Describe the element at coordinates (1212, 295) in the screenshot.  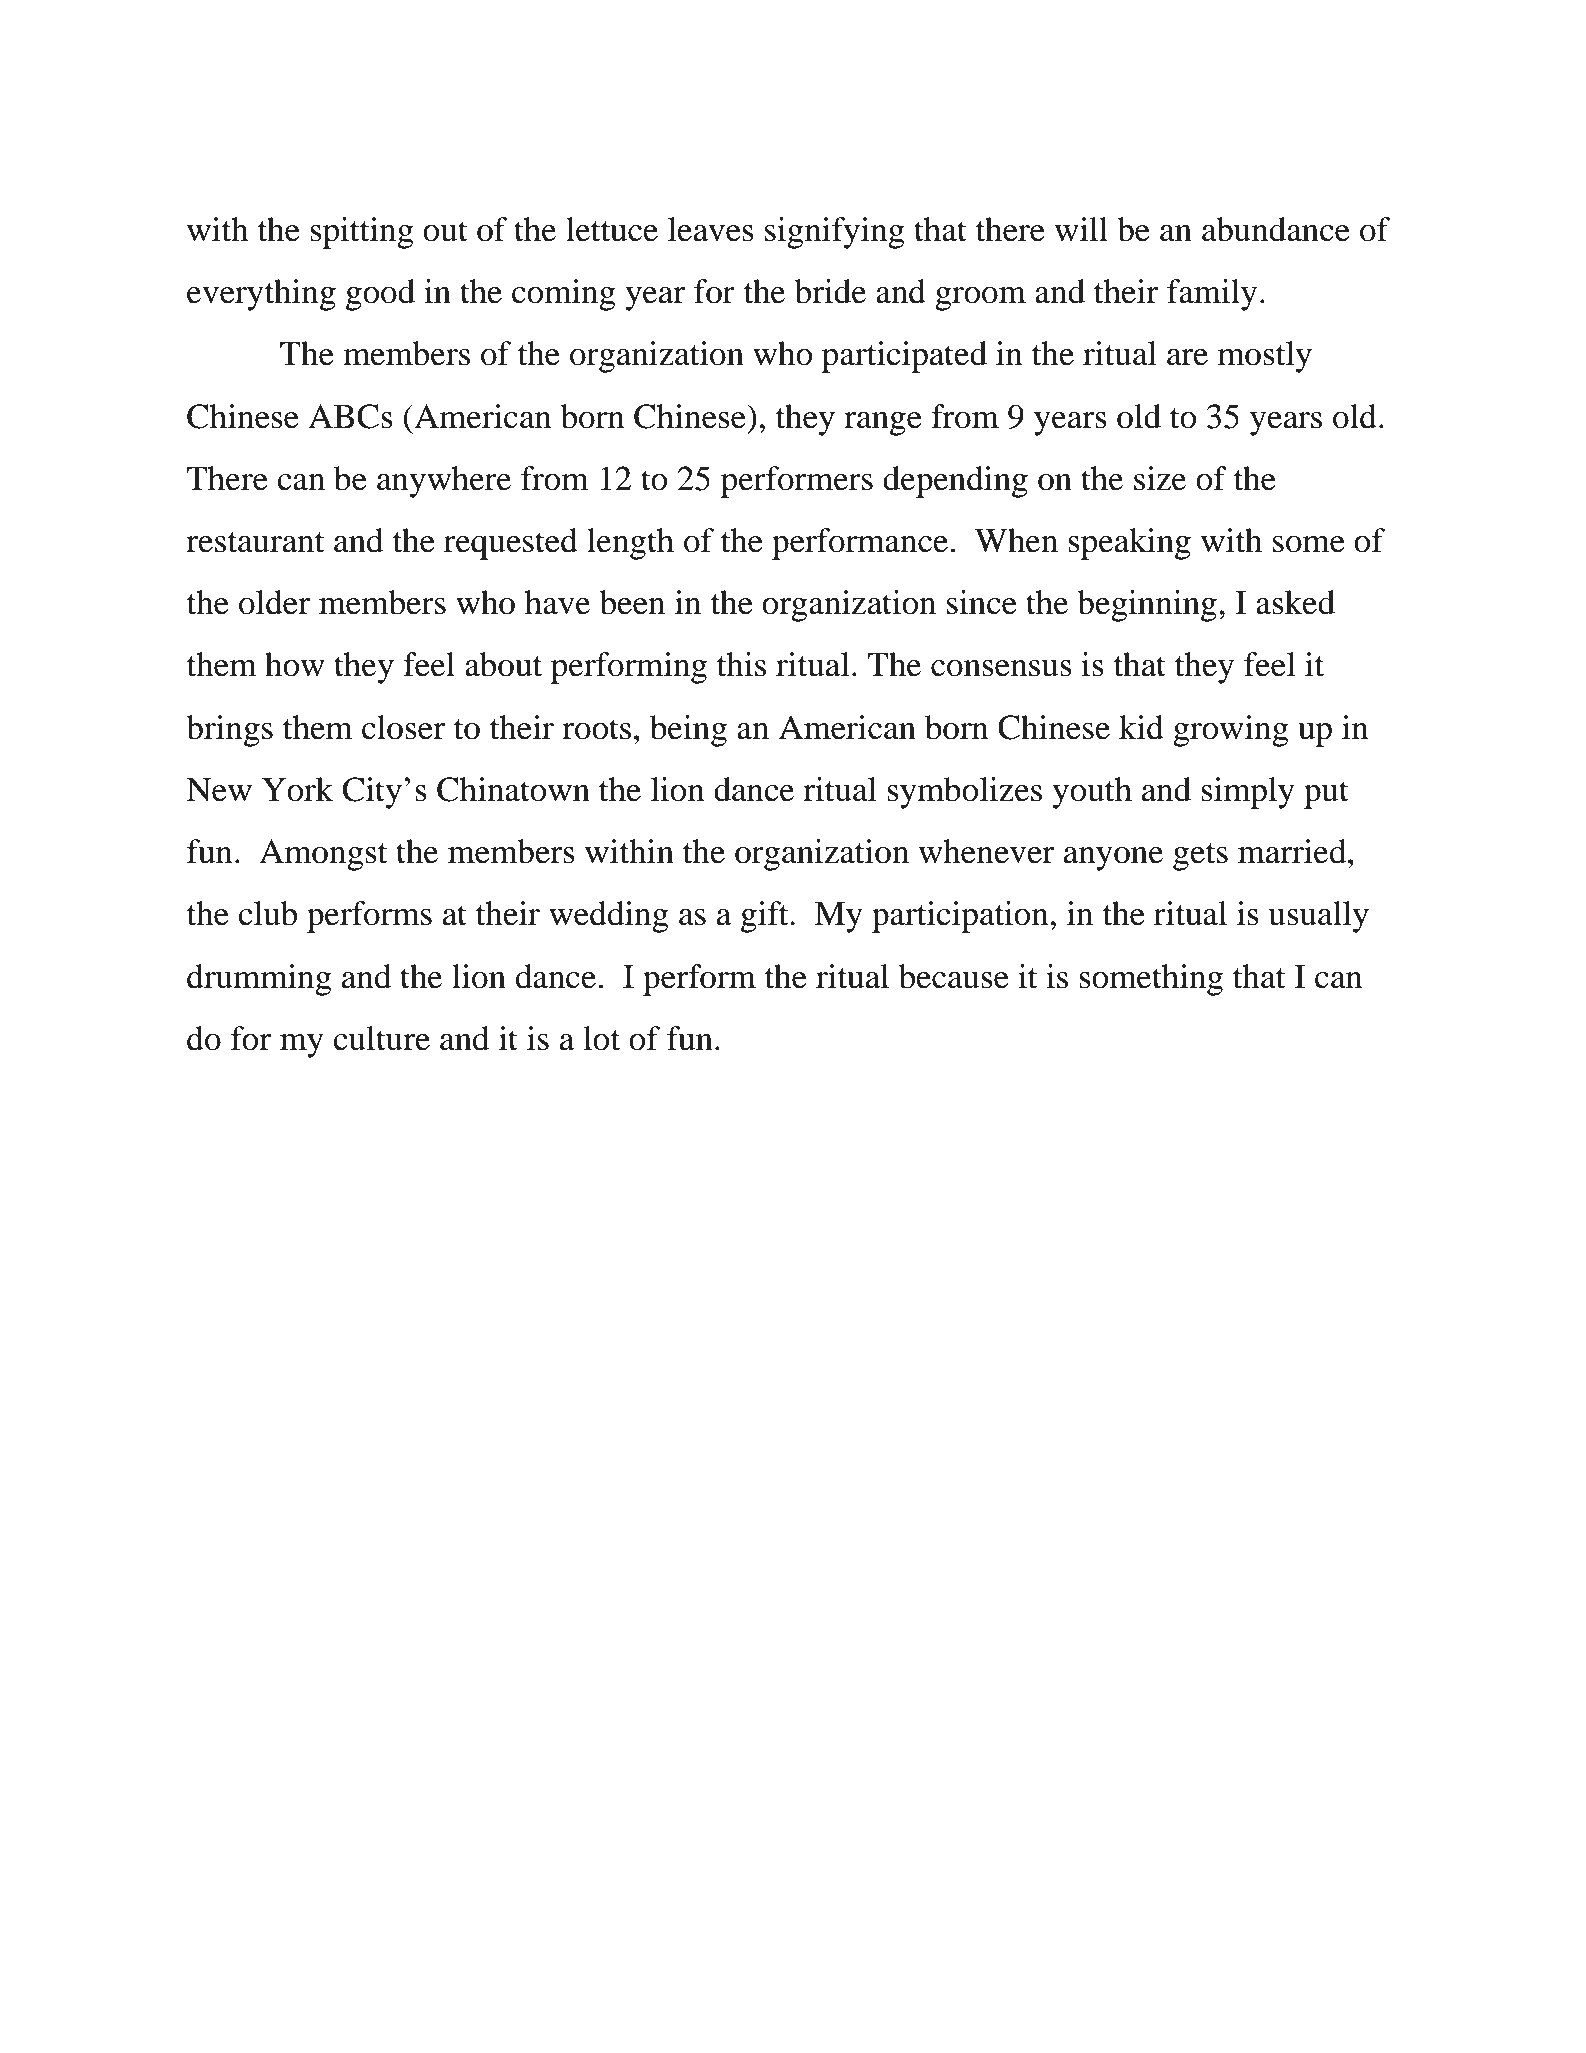
I see `family` at that location.
